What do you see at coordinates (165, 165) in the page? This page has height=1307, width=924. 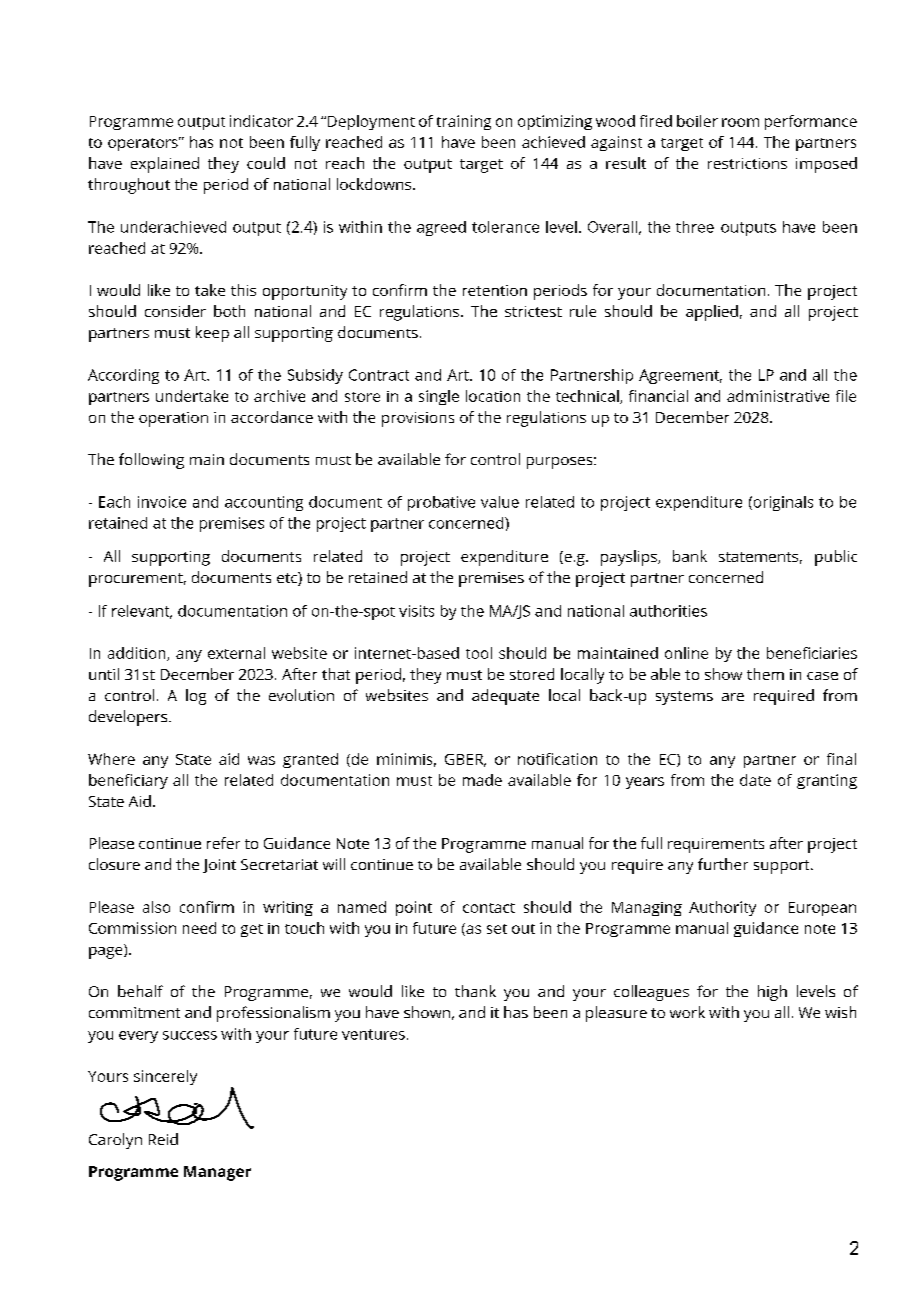 I see `explained` at bounding box center [165, 165].
